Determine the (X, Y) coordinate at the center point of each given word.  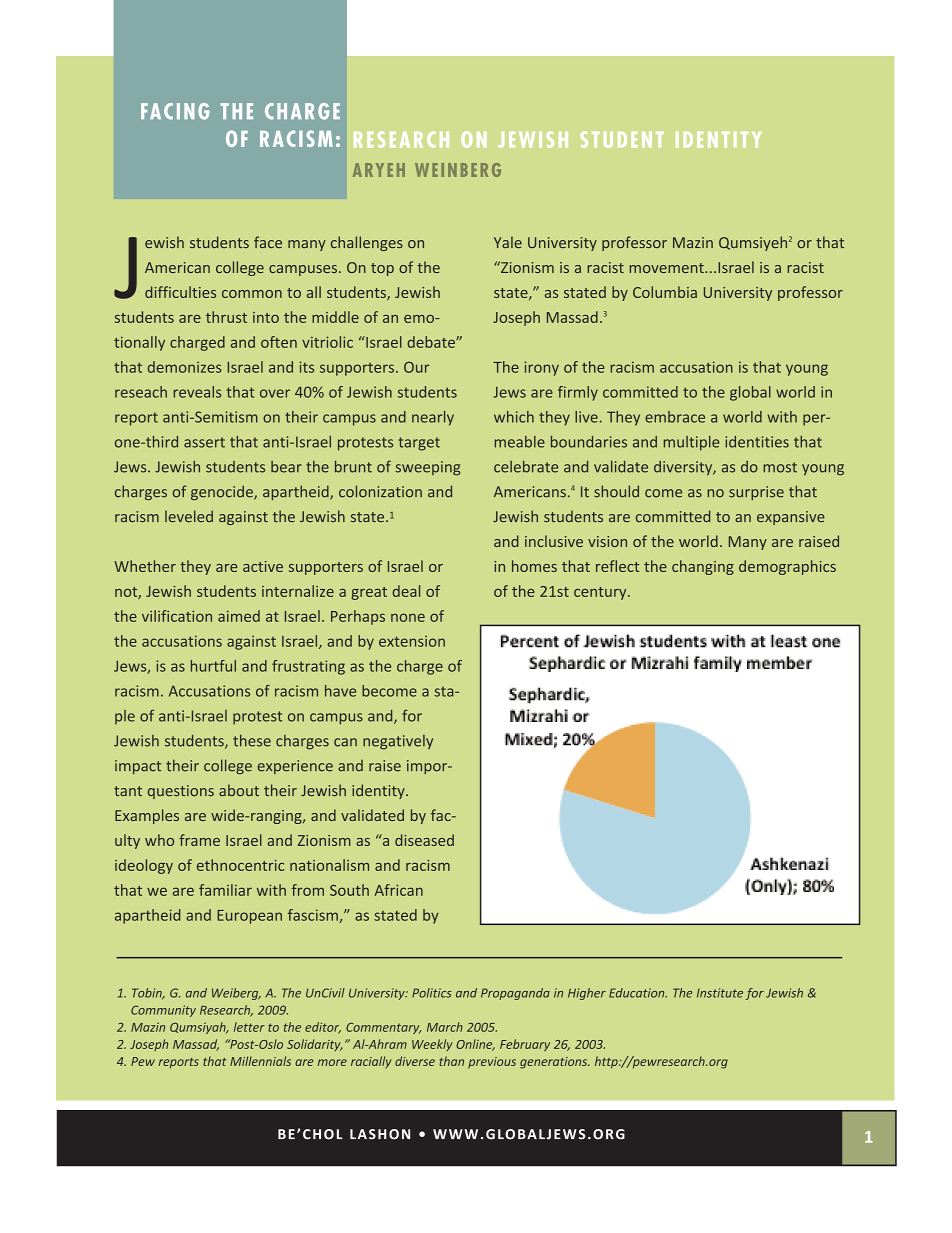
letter (249, 1027)
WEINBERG (458, 170)
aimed (239, 616)
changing (703, 567)
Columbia (665, 292)
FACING (175, 111)
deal (406, 591)
